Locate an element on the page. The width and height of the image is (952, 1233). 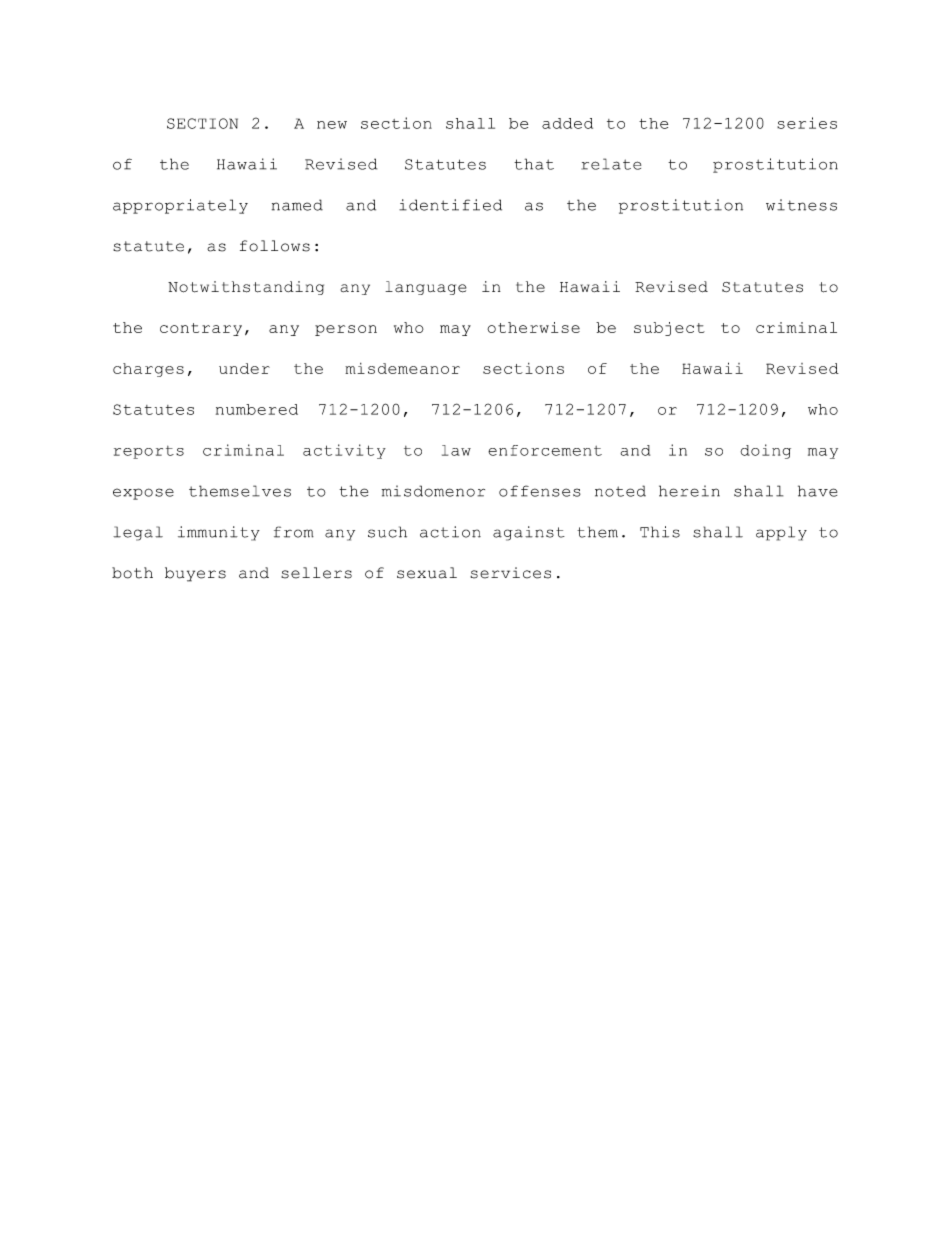
added is located at coordinates (567, 123).
